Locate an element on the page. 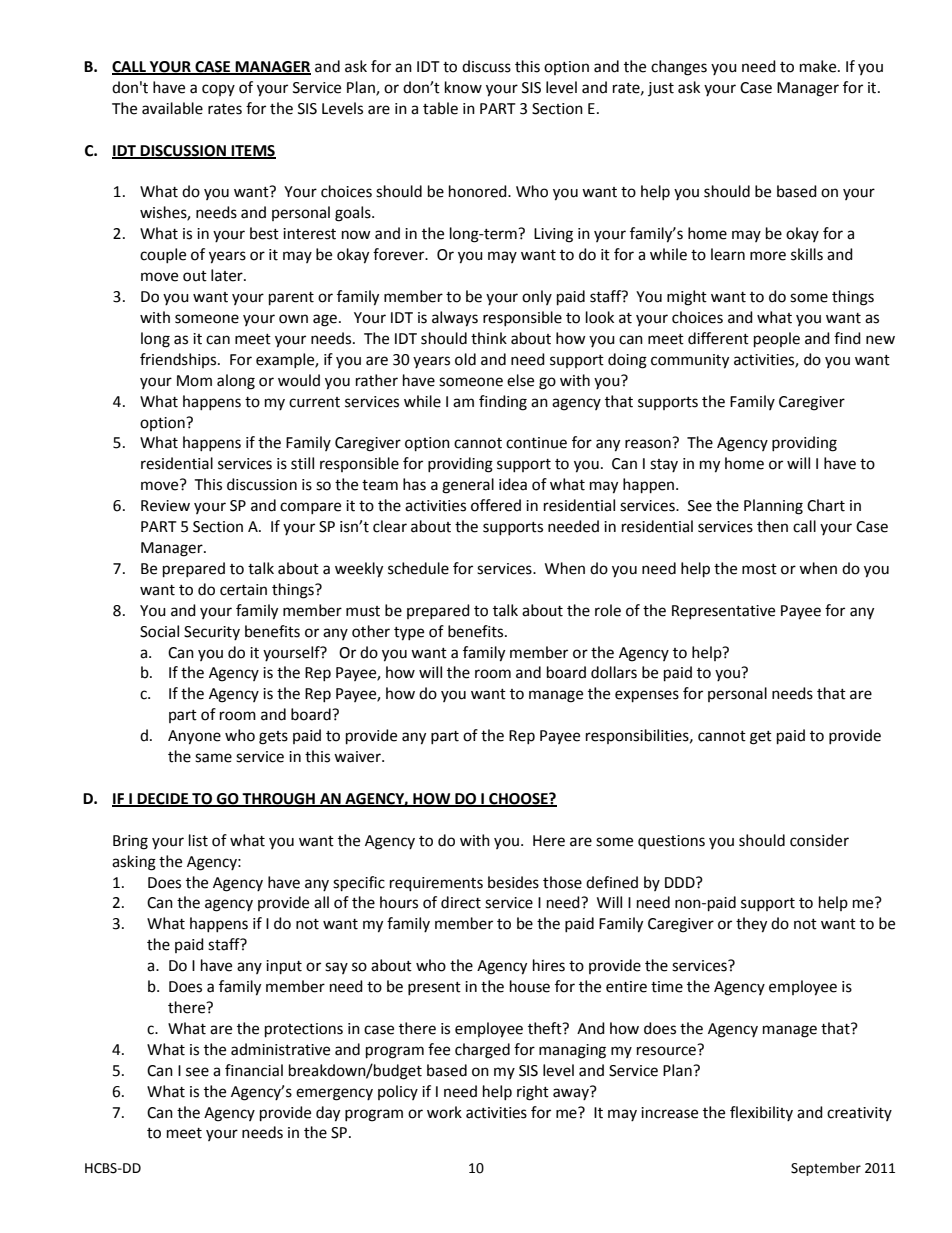 Image resolution: width=952 pixels, height=1233 pixels. consider is located at coordinates (819, 840).
